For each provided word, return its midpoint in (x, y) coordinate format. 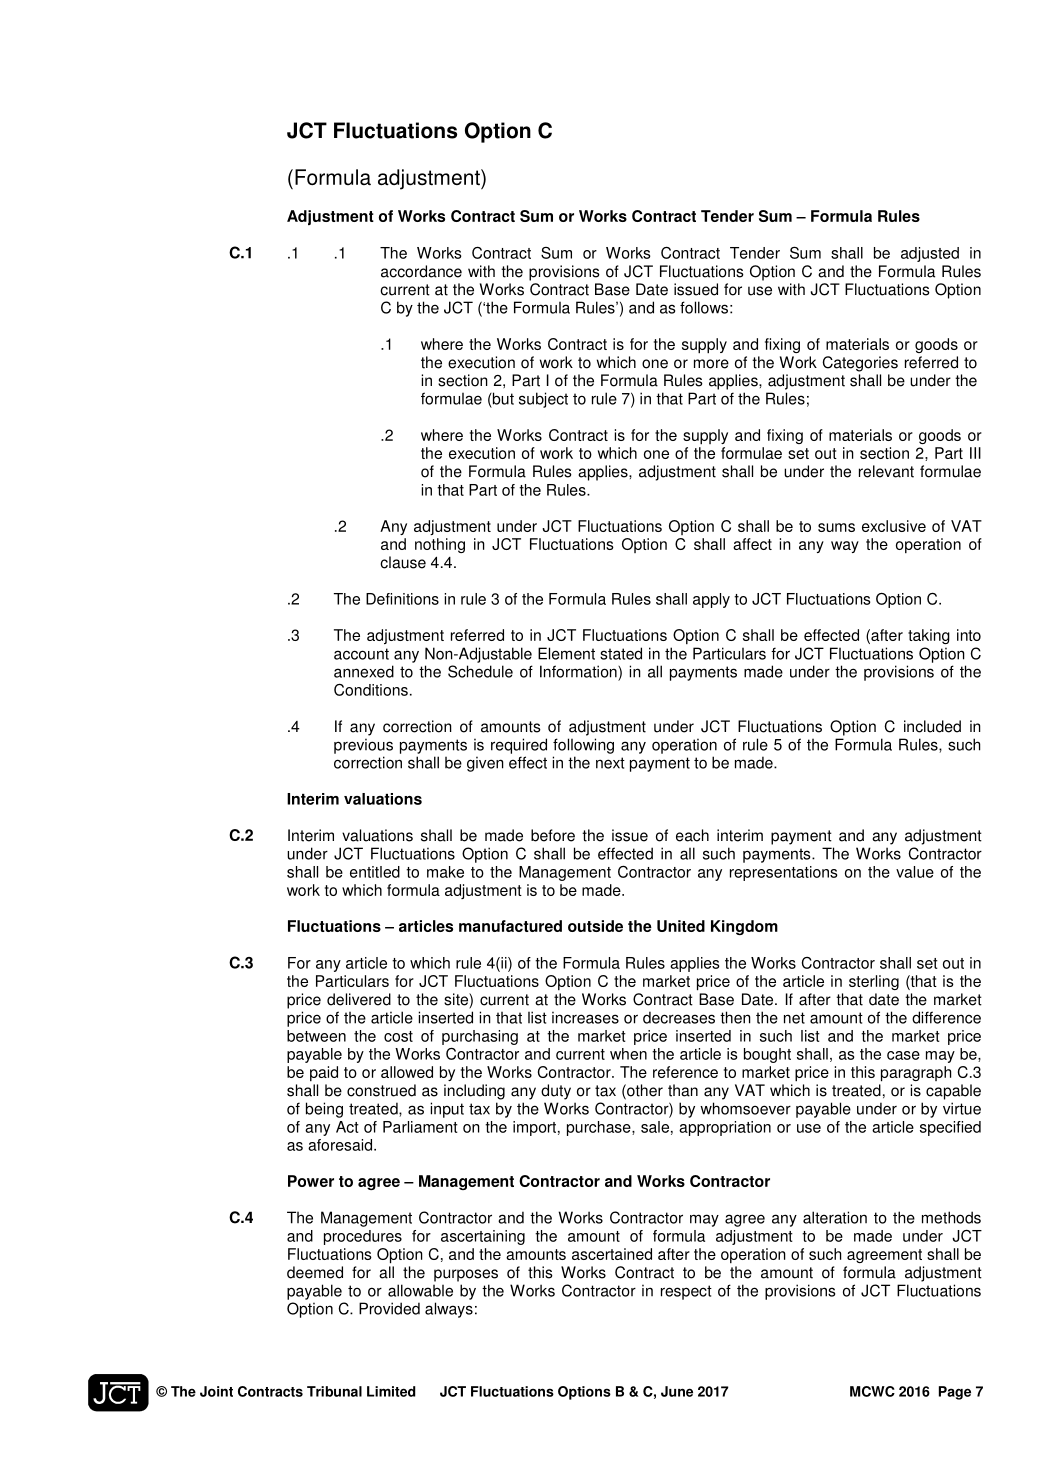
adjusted (930, 254)
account (361, 654)
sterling (874, 982)
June (677, 1391)
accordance (421, 271)
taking (929, 636)
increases (585, 1017)
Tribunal (334, 1391)
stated (621, 653)
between (316, 1036)
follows (704, 307)
